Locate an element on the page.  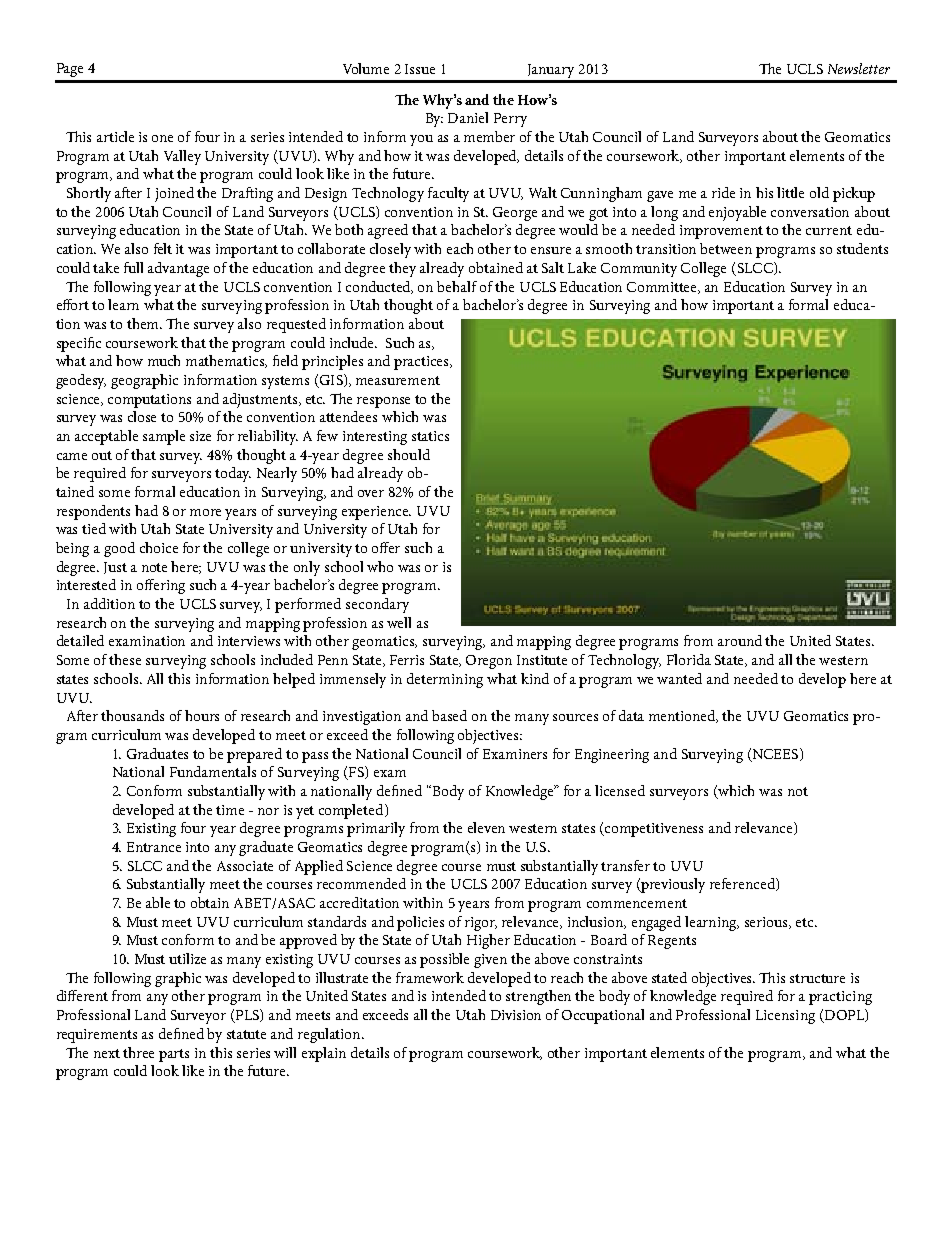
around is located at coordinates (740, 640).
